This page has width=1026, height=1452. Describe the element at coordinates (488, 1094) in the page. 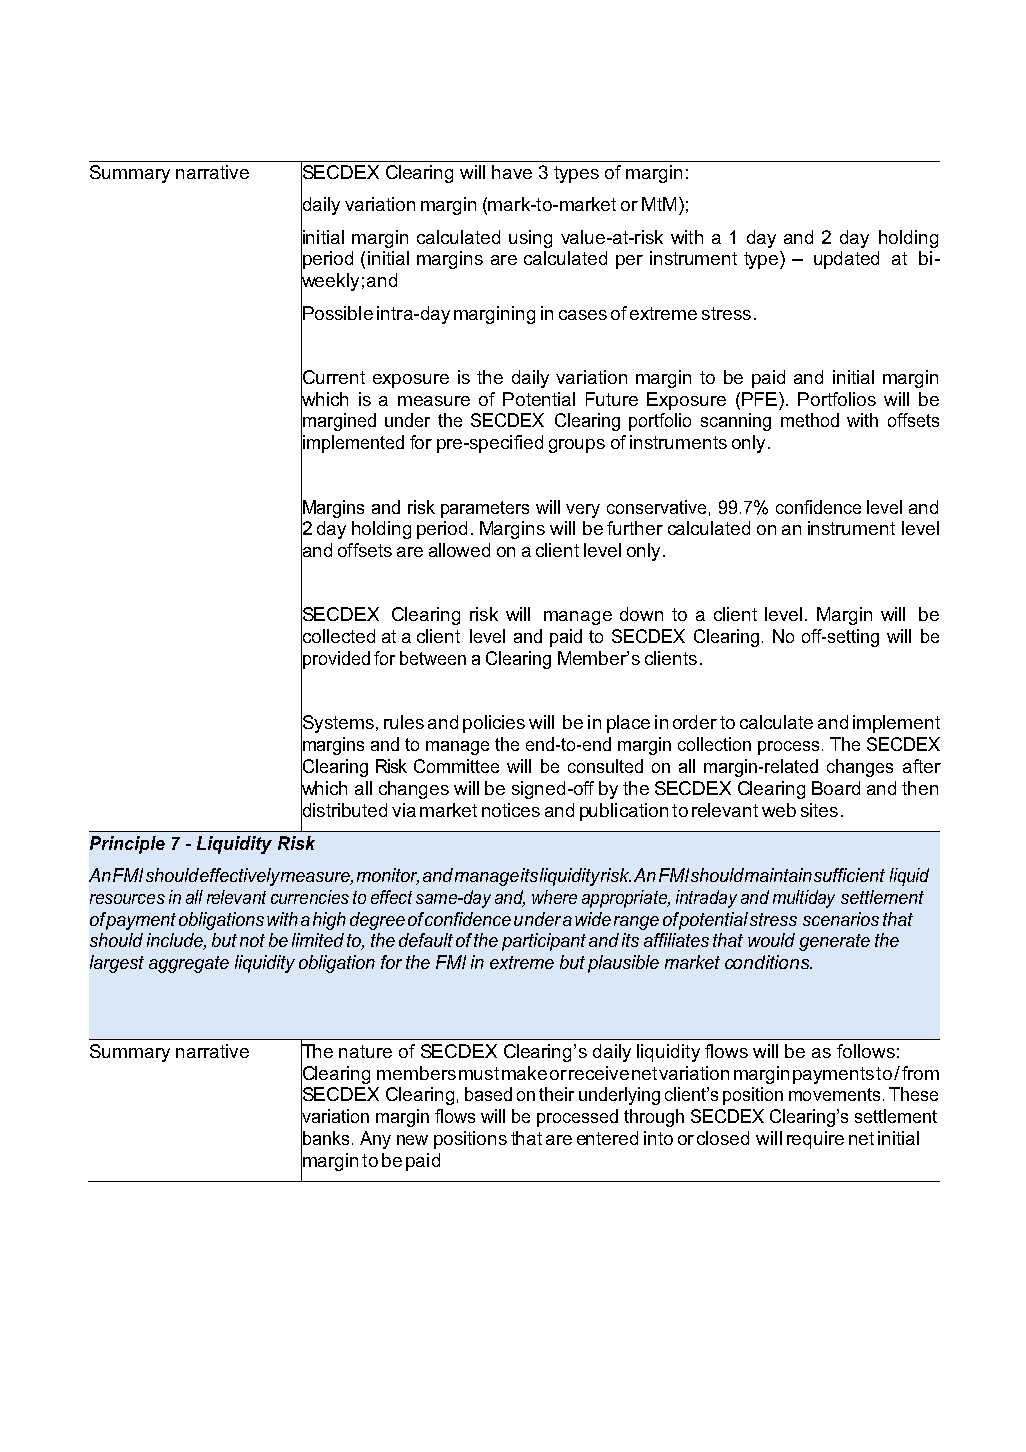

I see `based` at that location.
